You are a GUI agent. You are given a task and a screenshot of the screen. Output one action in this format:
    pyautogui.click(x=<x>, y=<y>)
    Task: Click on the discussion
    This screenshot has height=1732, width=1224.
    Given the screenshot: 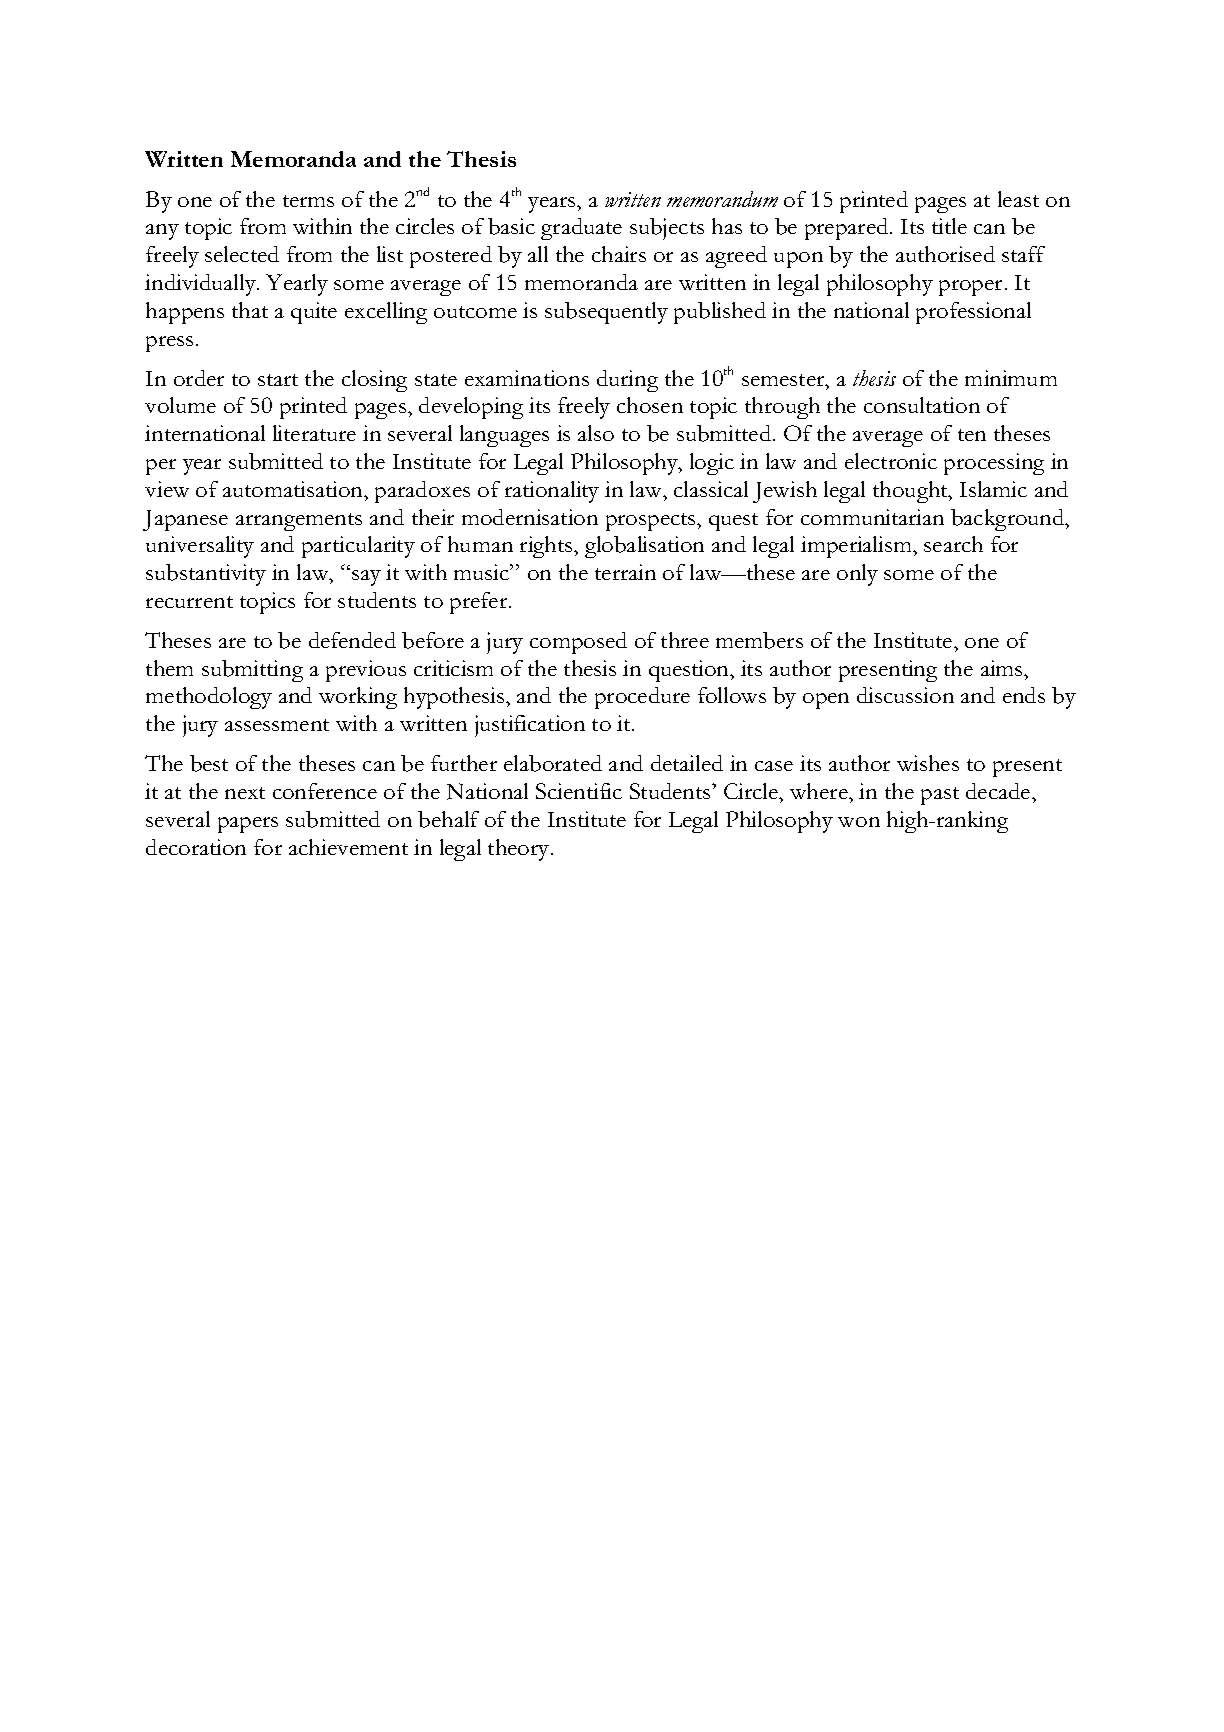 What is the action you would take?
    pyautogui.click(x=905, y=695)
